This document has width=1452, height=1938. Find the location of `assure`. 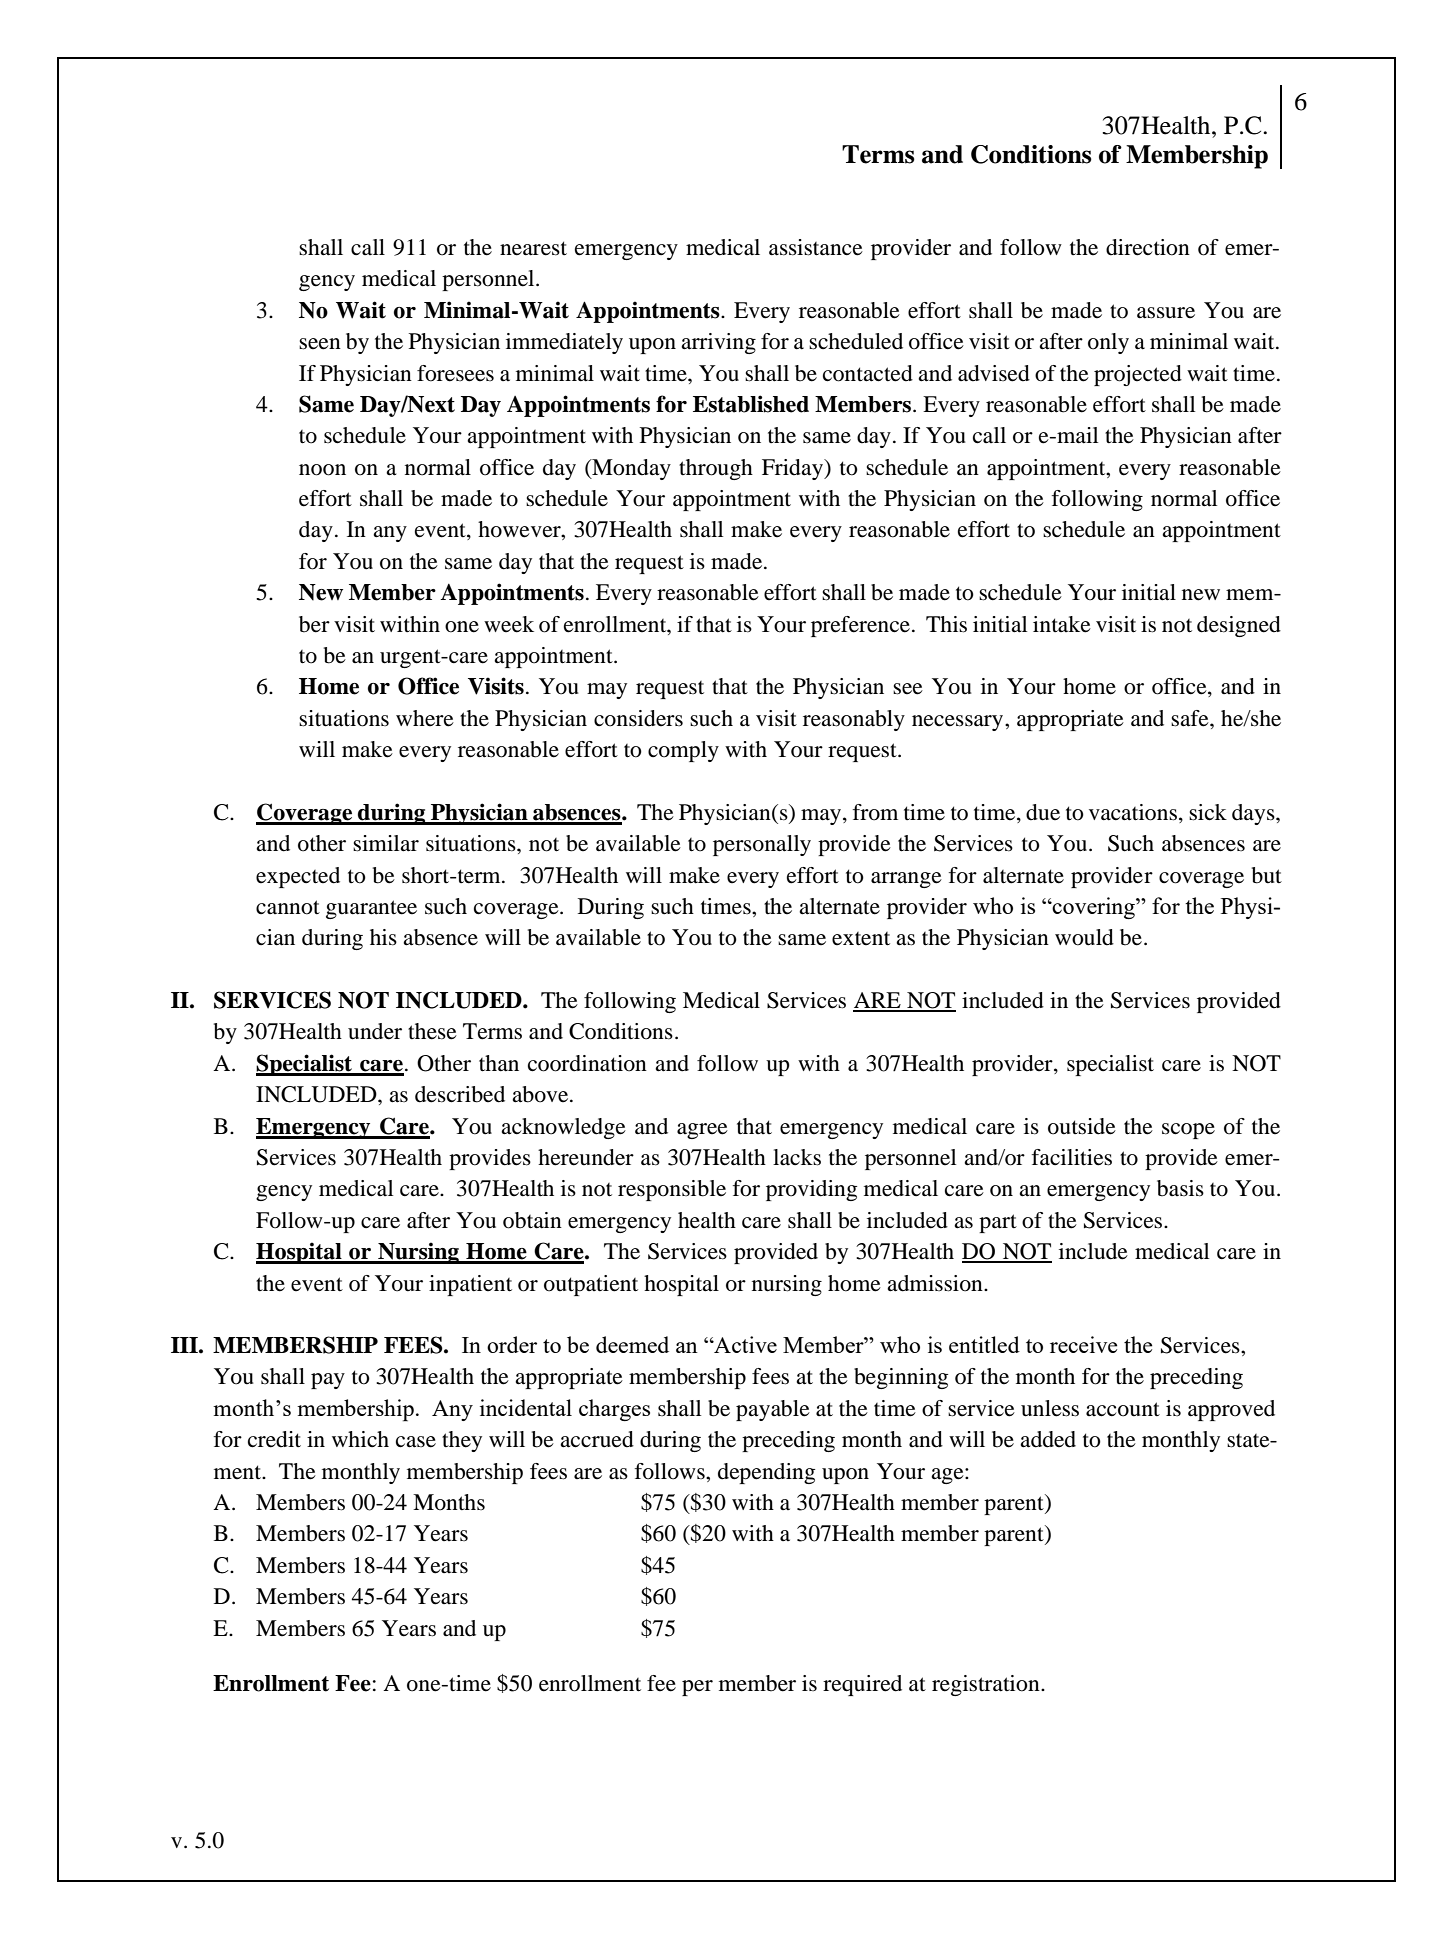

assure is located at coordinates (1166, 313).
